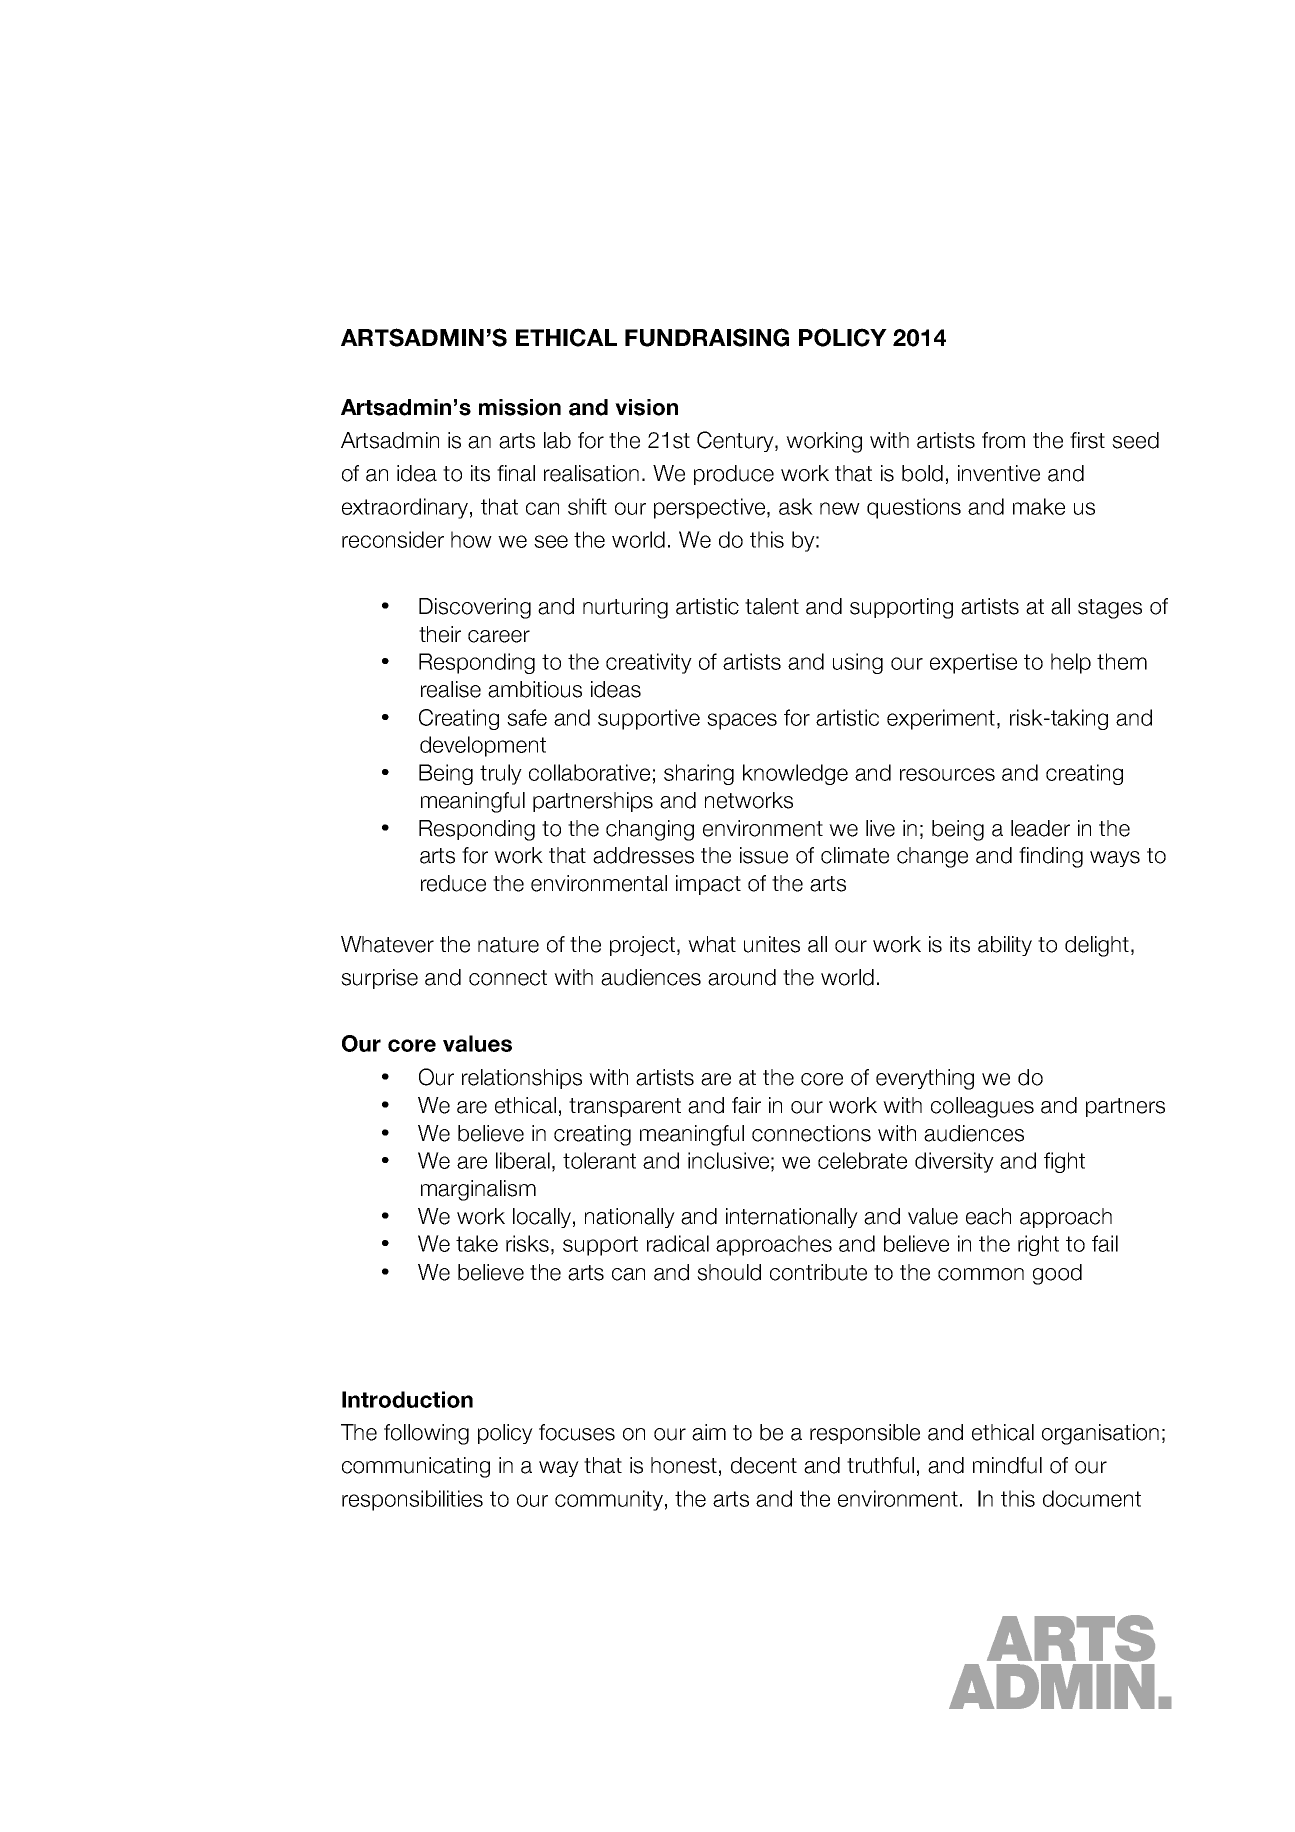  Describe the element at coordinates (1007, 1465) in the document. I see `mindful` at that location.
